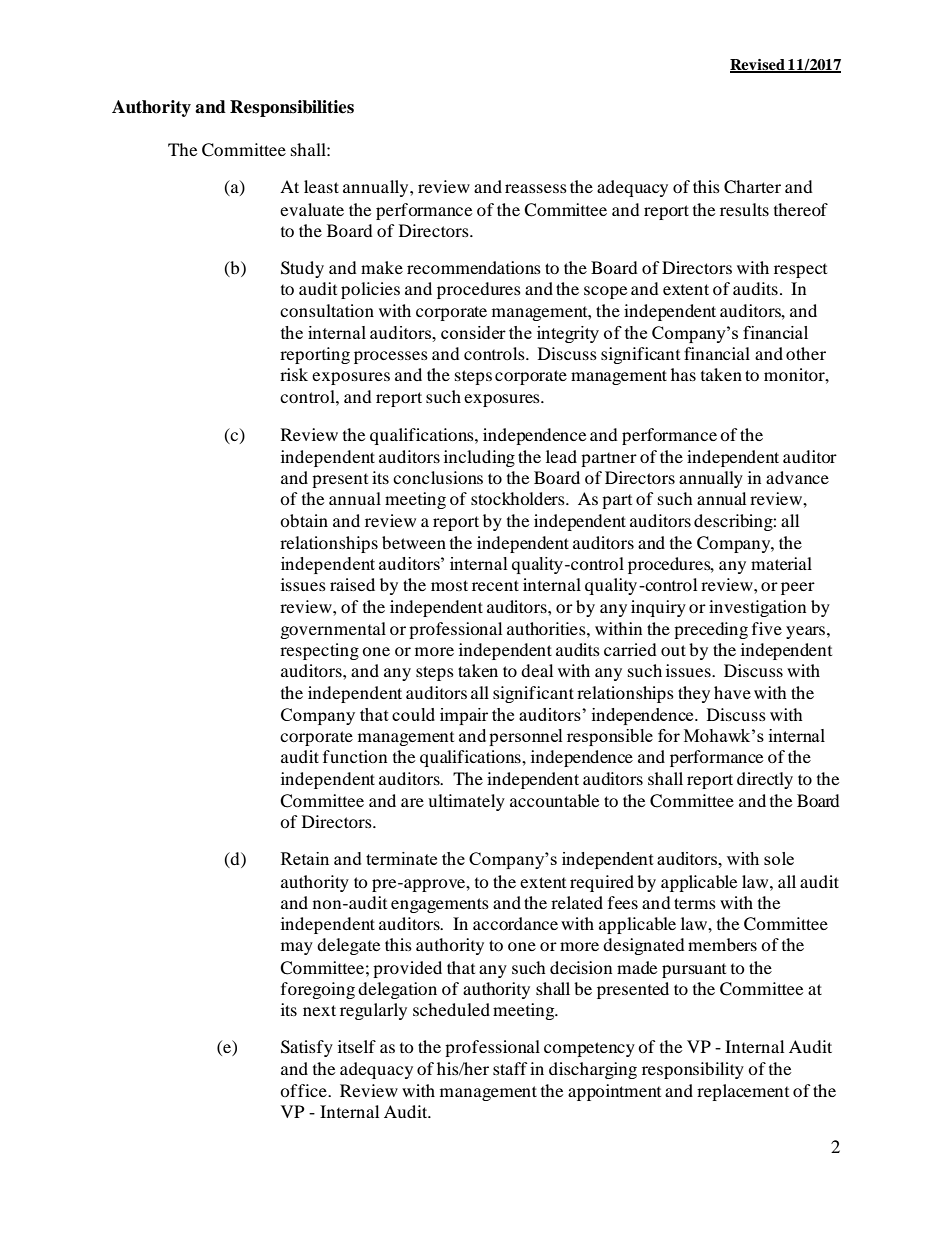  I want to click on function, so click(355, 756).
